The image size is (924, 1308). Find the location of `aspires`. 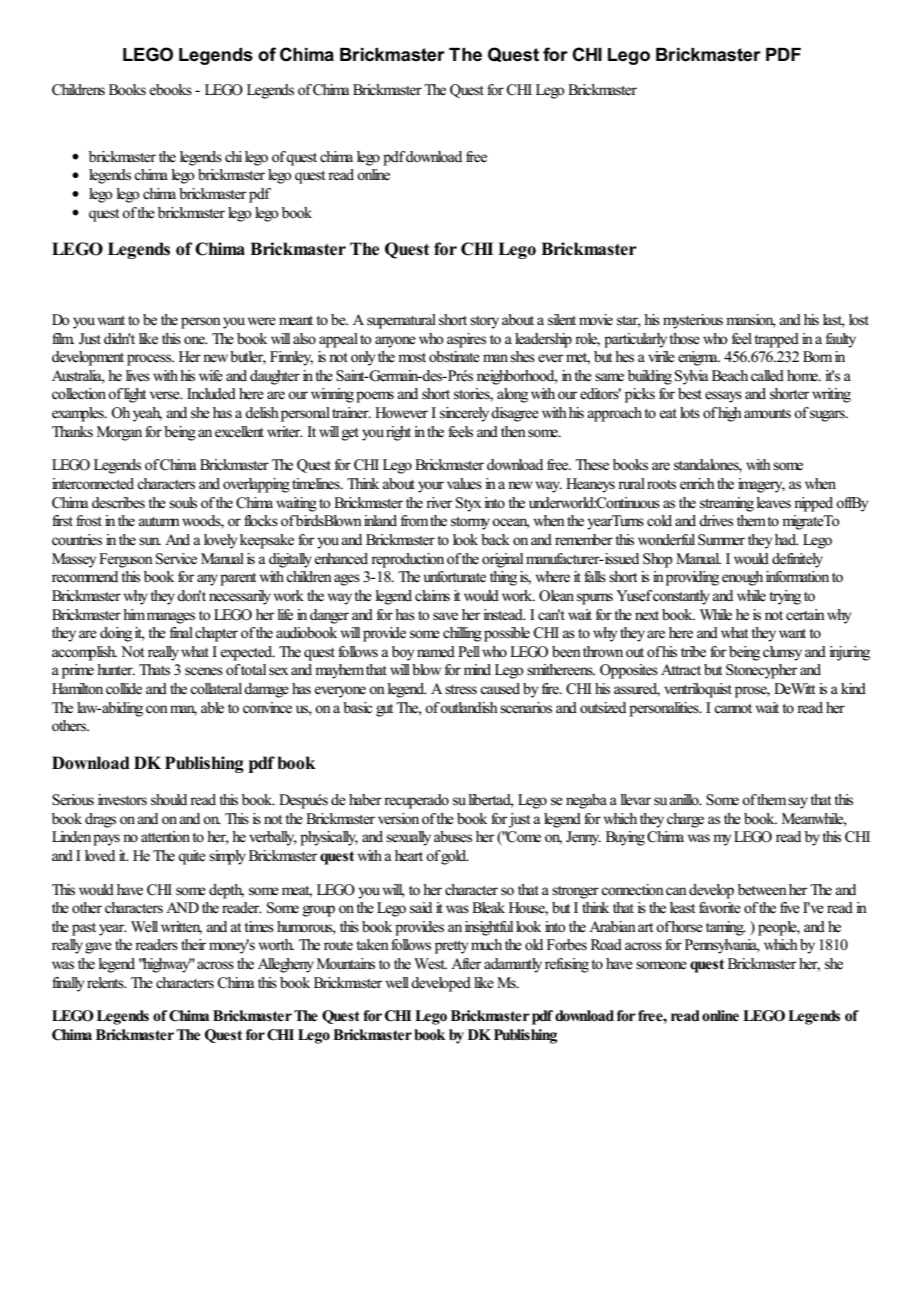

aspires is located at coordinates (466, 340).
